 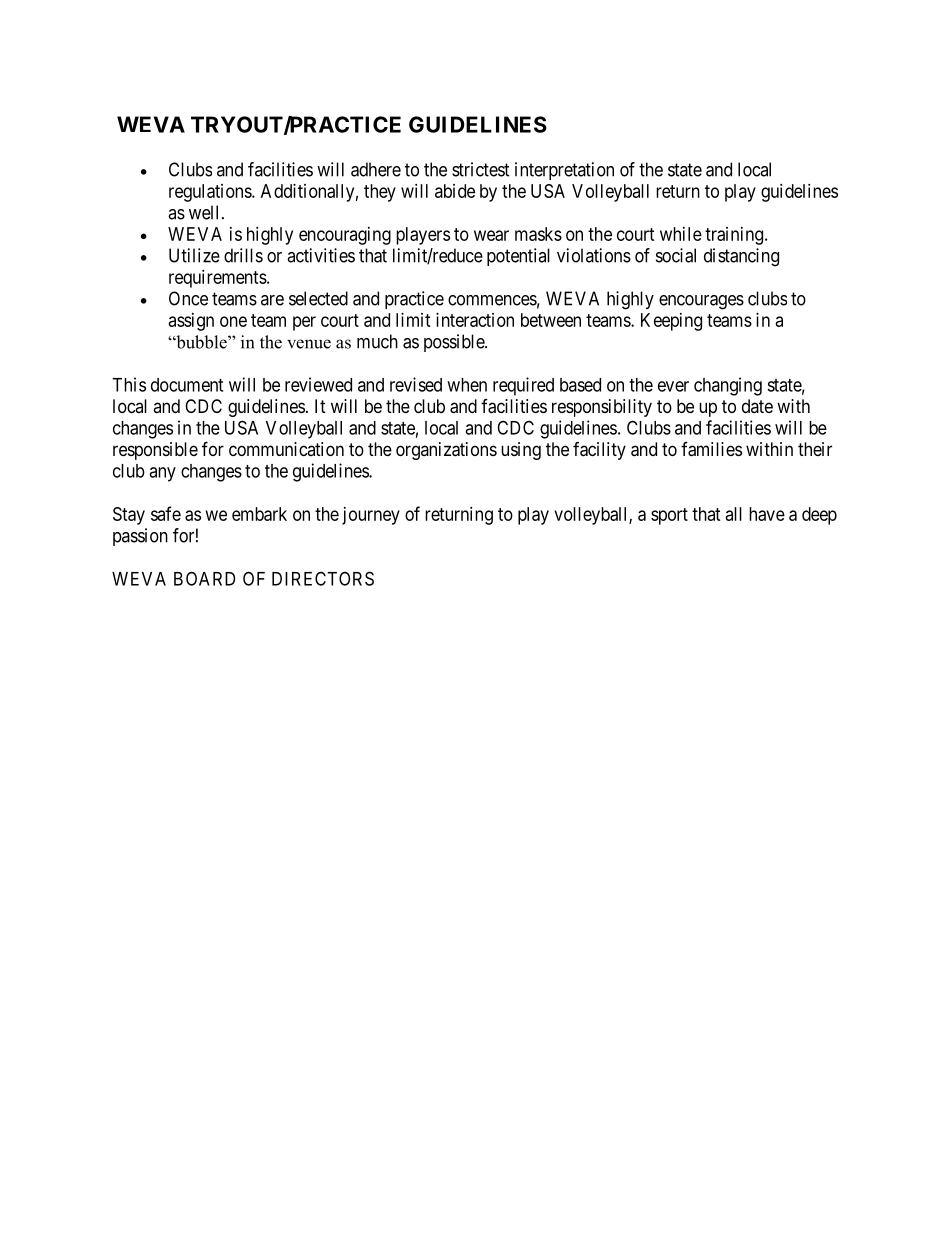 I want to click on have, so click(x=767, y=514).
